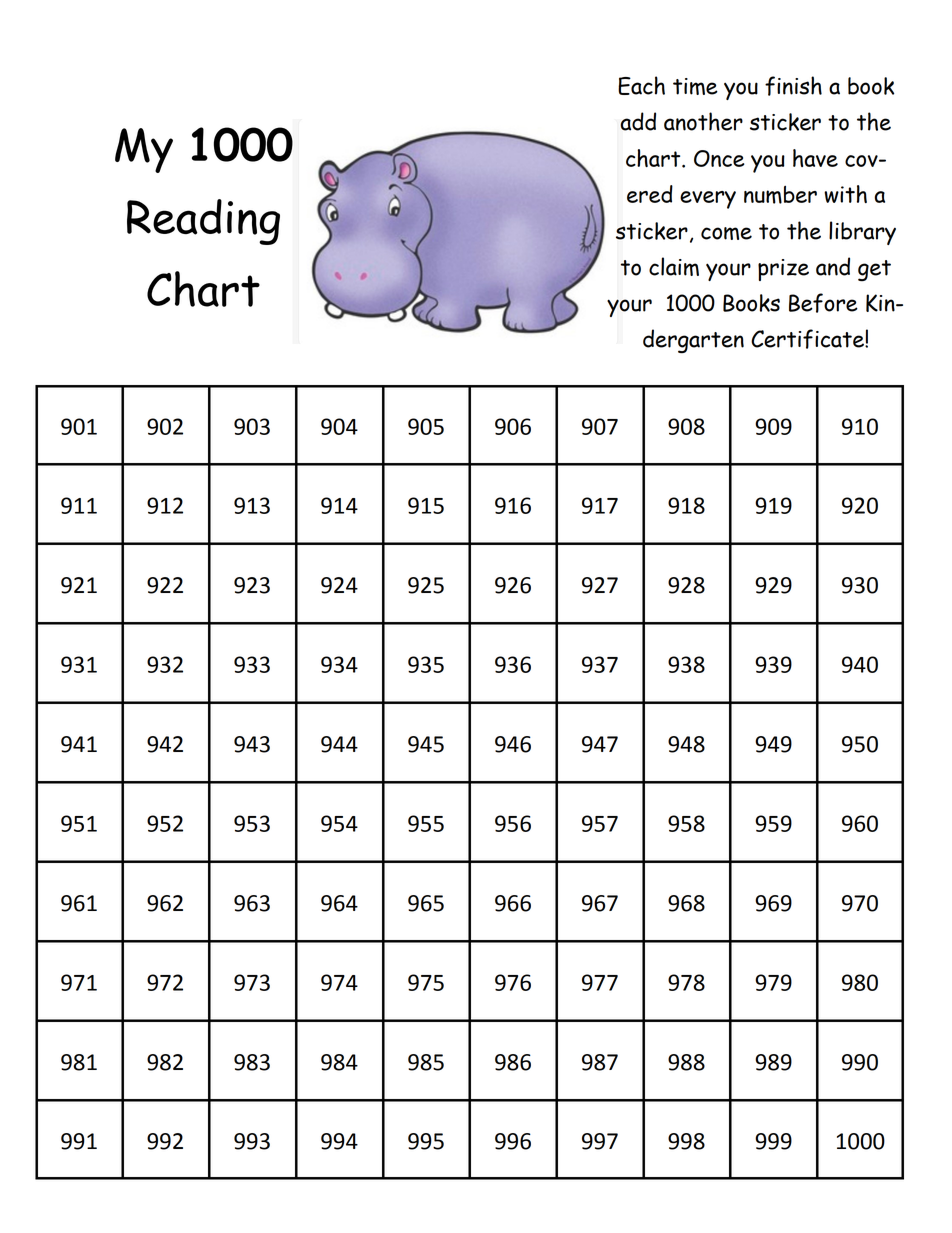  I want to click on with, so click(845, 194).
